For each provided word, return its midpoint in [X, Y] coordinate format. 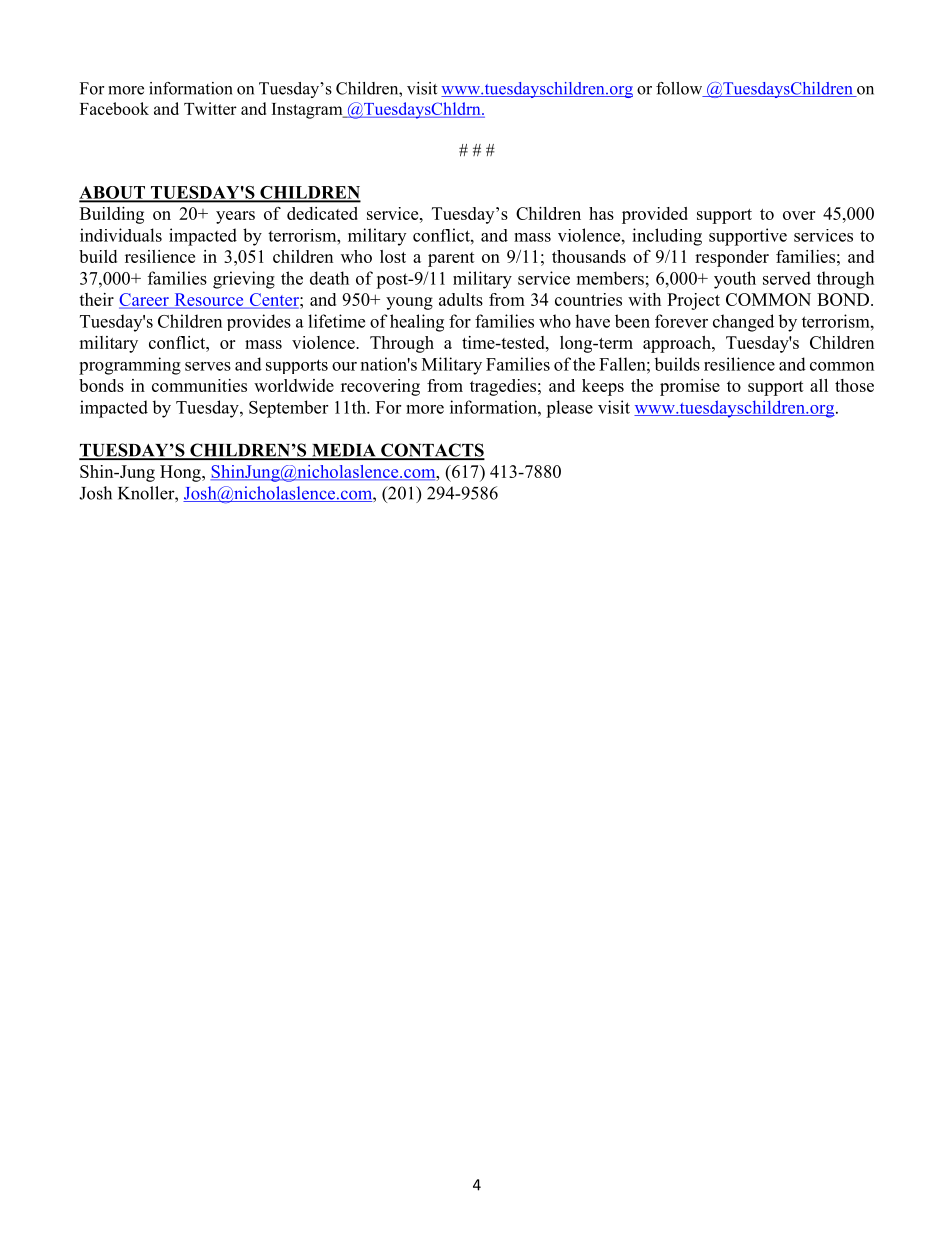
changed [743, 323]
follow [680, 89]
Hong [181, 473]
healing [417, 323]
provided [655, 215]
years [235, 217]
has [601, 213]
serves [208, 366]
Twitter [210, 108]
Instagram [308, 111]
